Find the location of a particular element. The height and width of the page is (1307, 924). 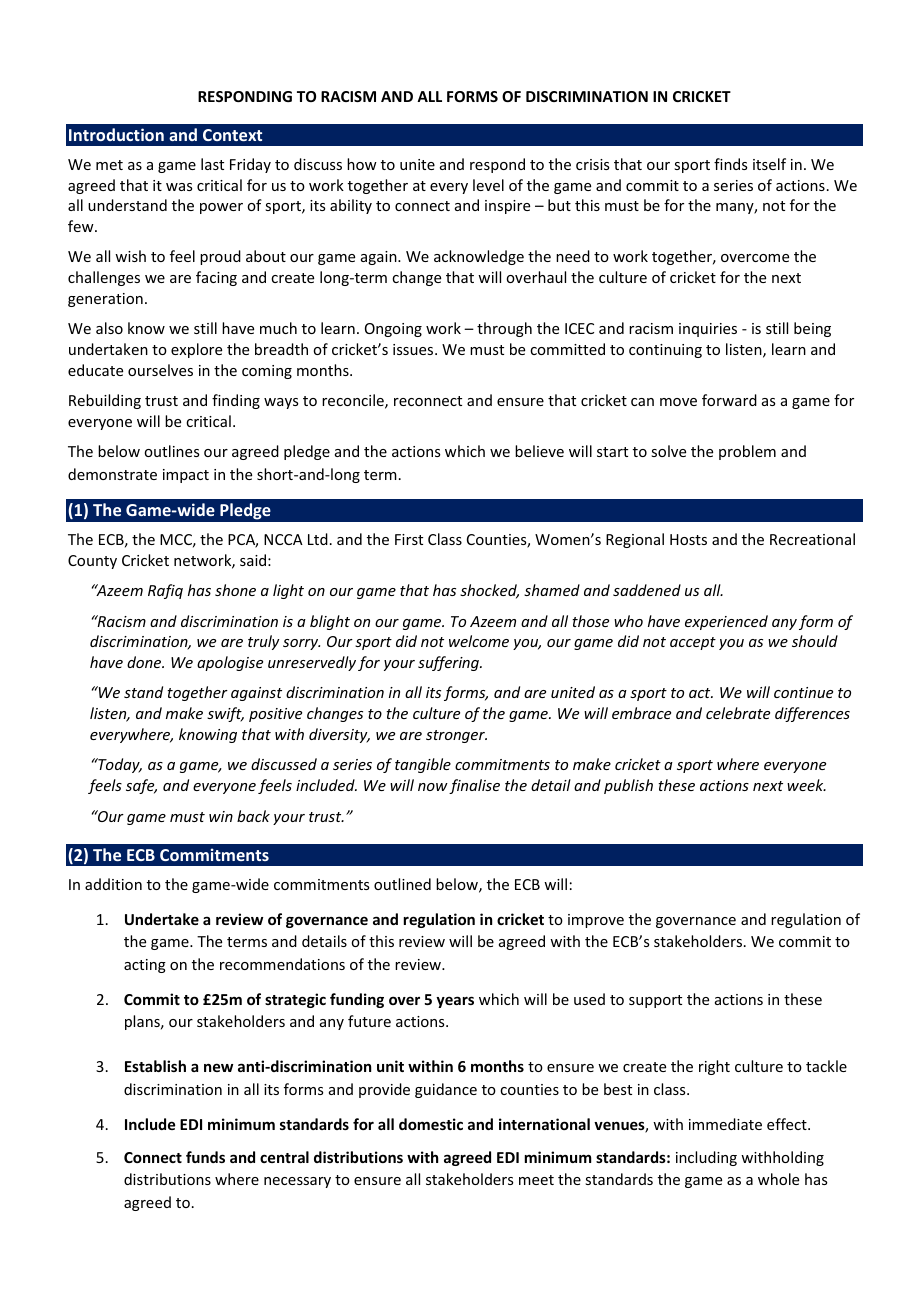

suffering is located at coordinates (450, 663).
